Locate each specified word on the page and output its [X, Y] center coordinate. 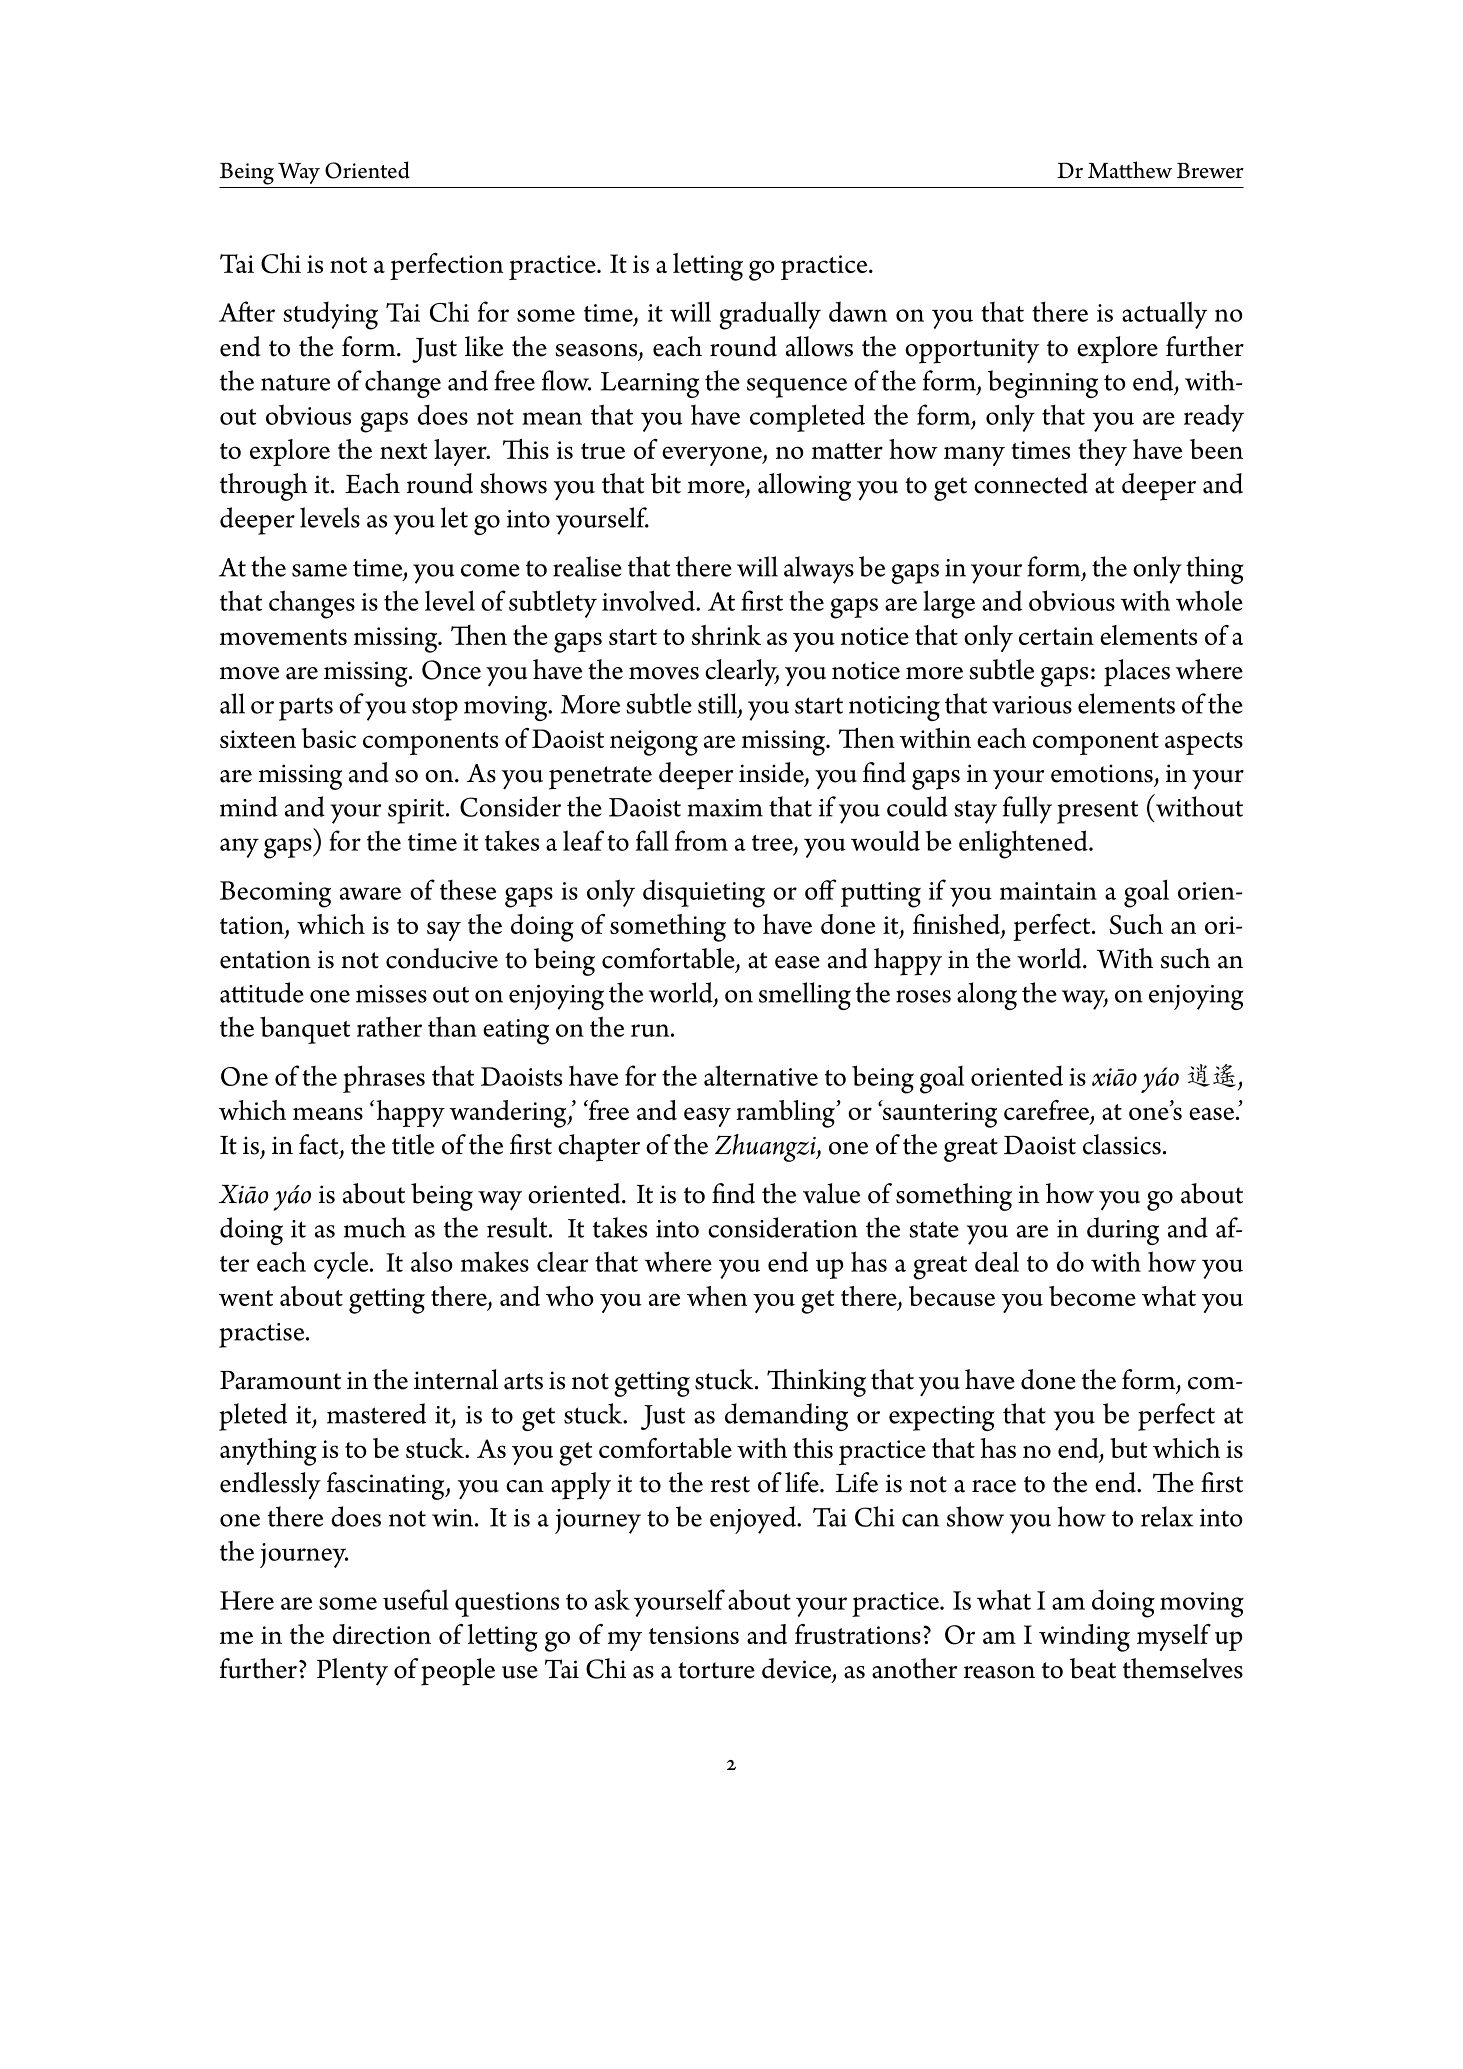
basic [328, 738]
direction [382, 1634]
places [1137, 673]
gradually [770, 315]
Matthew [1130, 170]
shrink [726, 635]
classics [1122, 1144]
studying [330, 316]
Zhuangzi [766, 1148]
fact [320, 1145]
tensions [694, 1635]
